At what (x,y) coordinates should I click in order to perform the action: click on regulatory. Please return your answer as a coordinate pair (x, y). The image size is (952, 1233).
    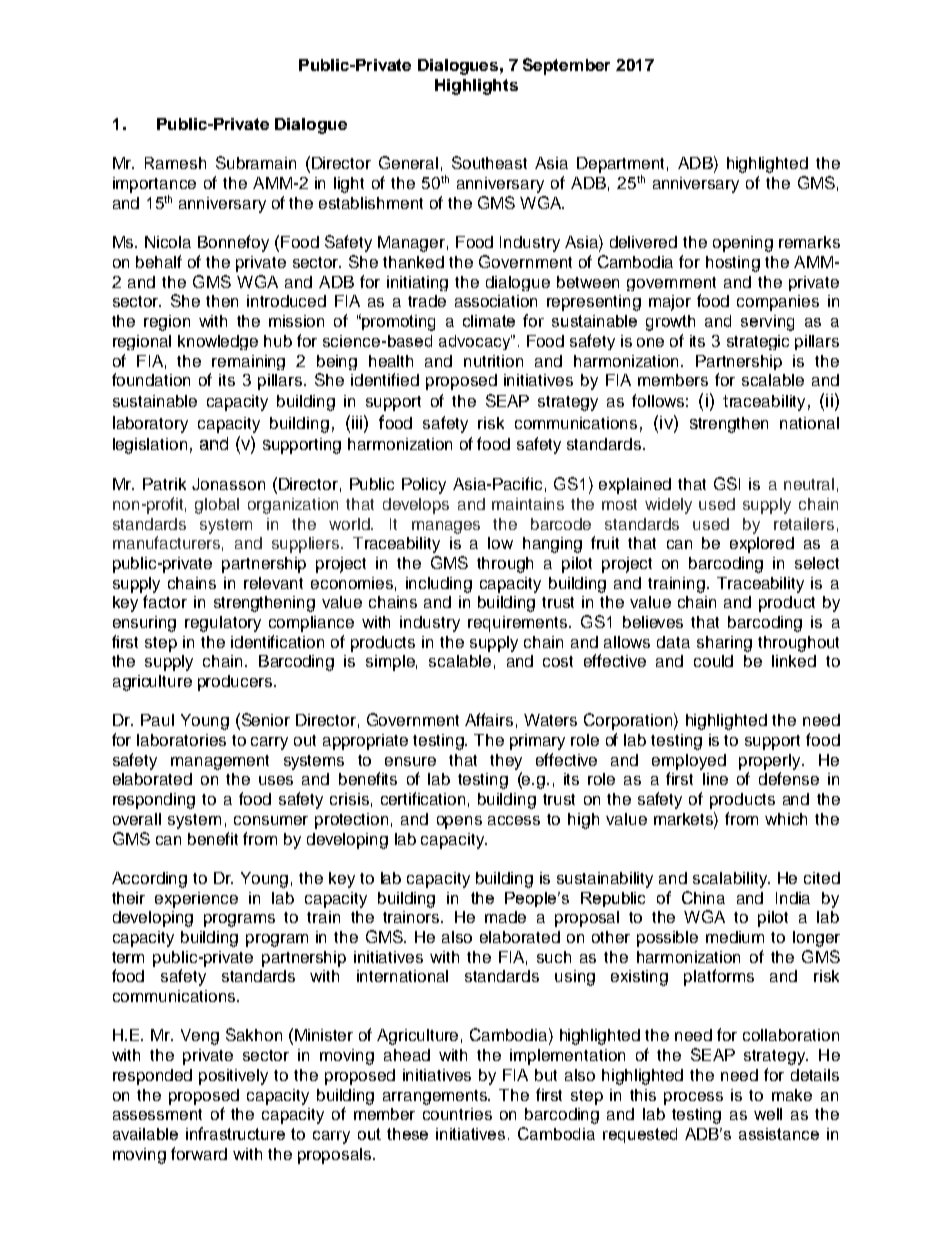
    Looking at the image, I should click on (223, 624).
